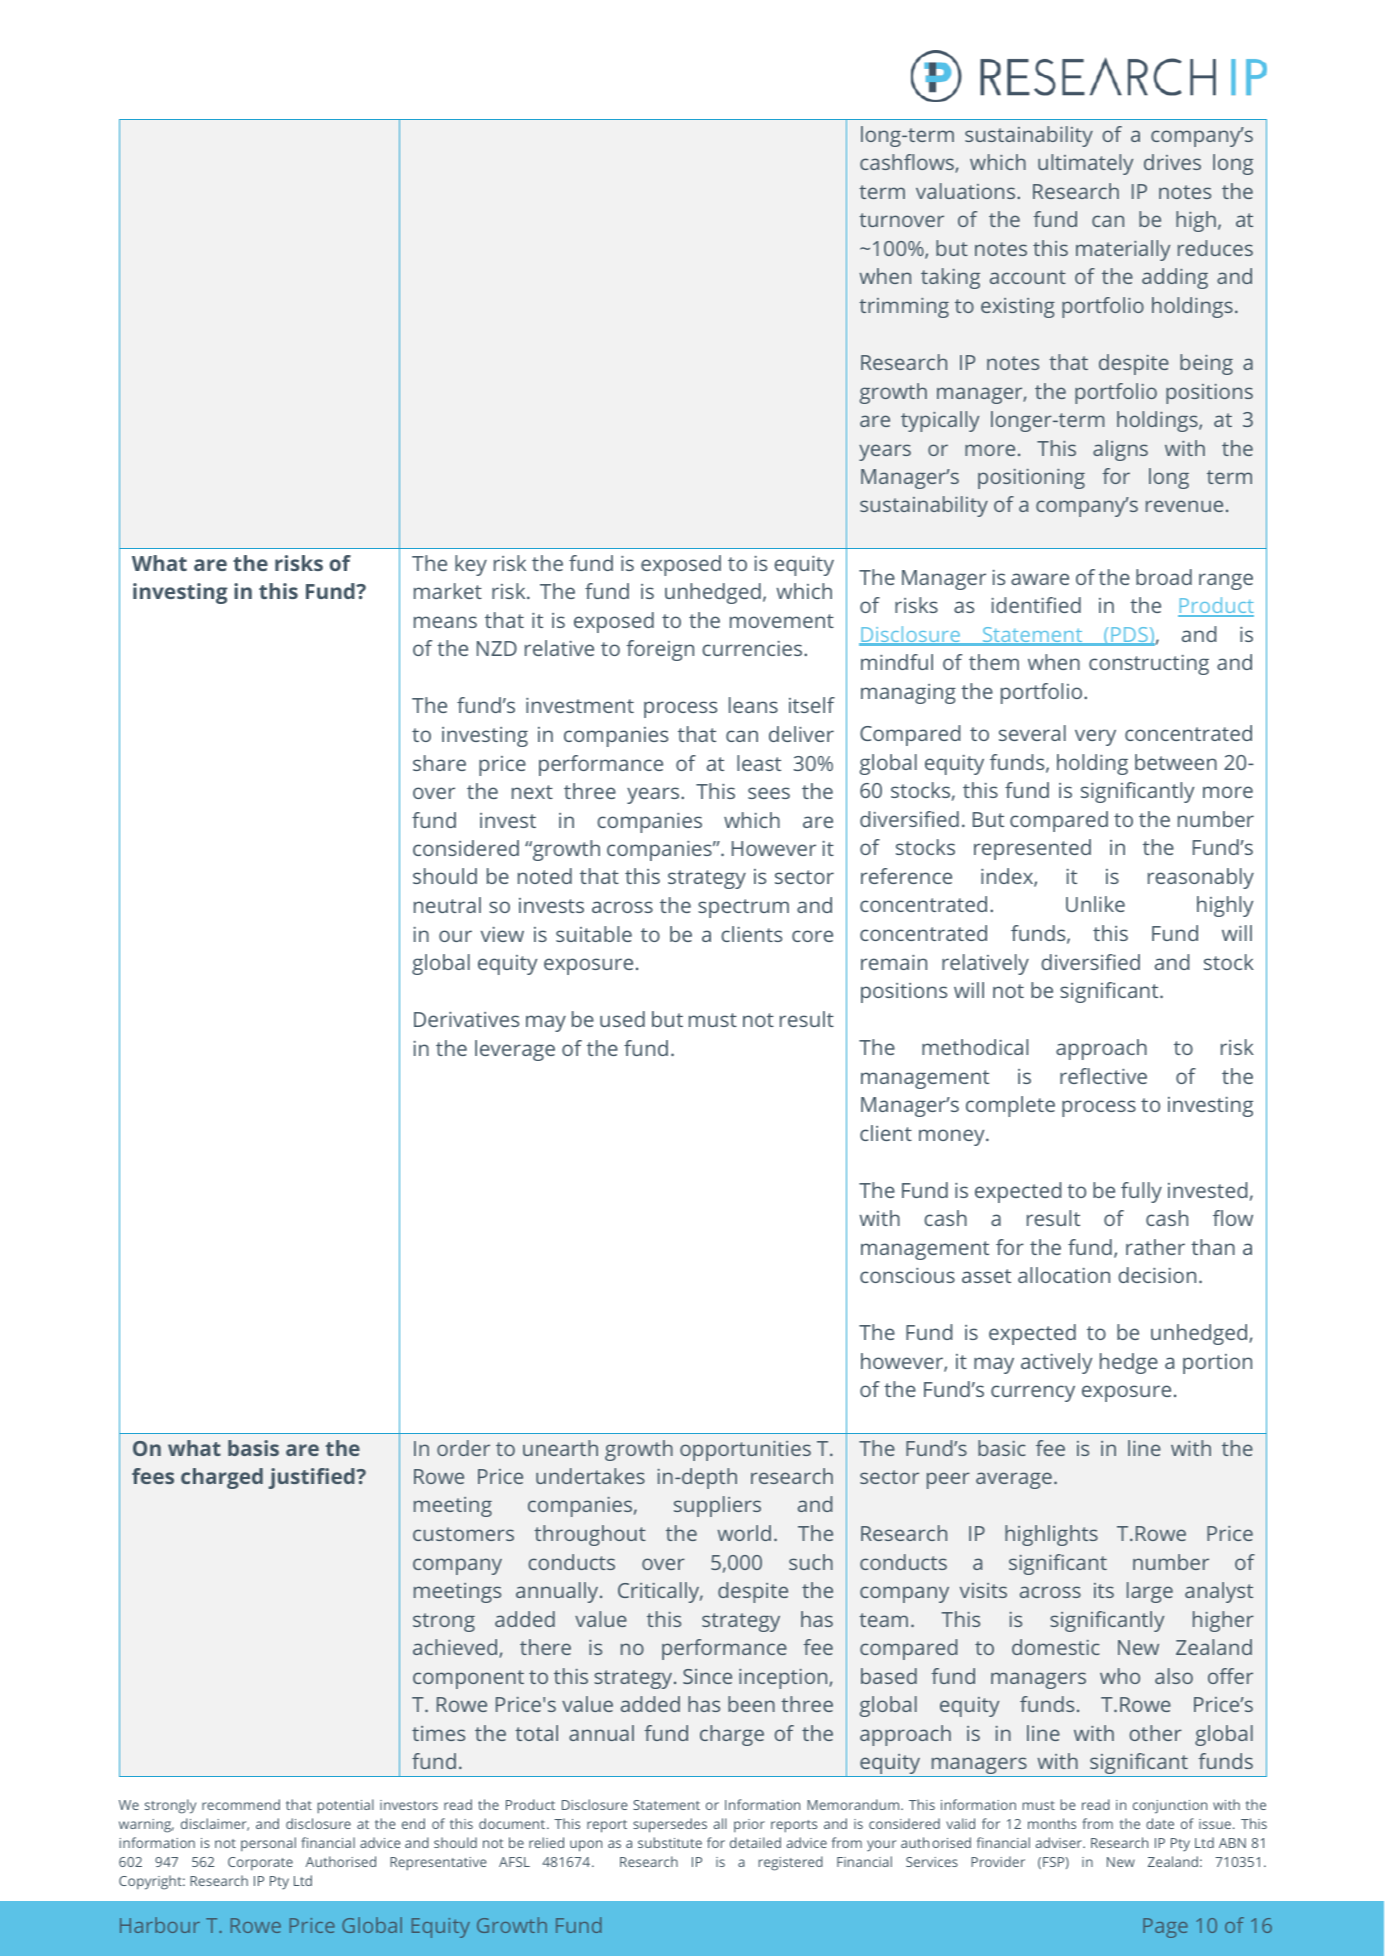 The width and height of the screenshot is (1386, 1959). What do you see at coordinates (1123, 250) in the screenshot?
I see `materially` at bounding box center [1123, 250].
